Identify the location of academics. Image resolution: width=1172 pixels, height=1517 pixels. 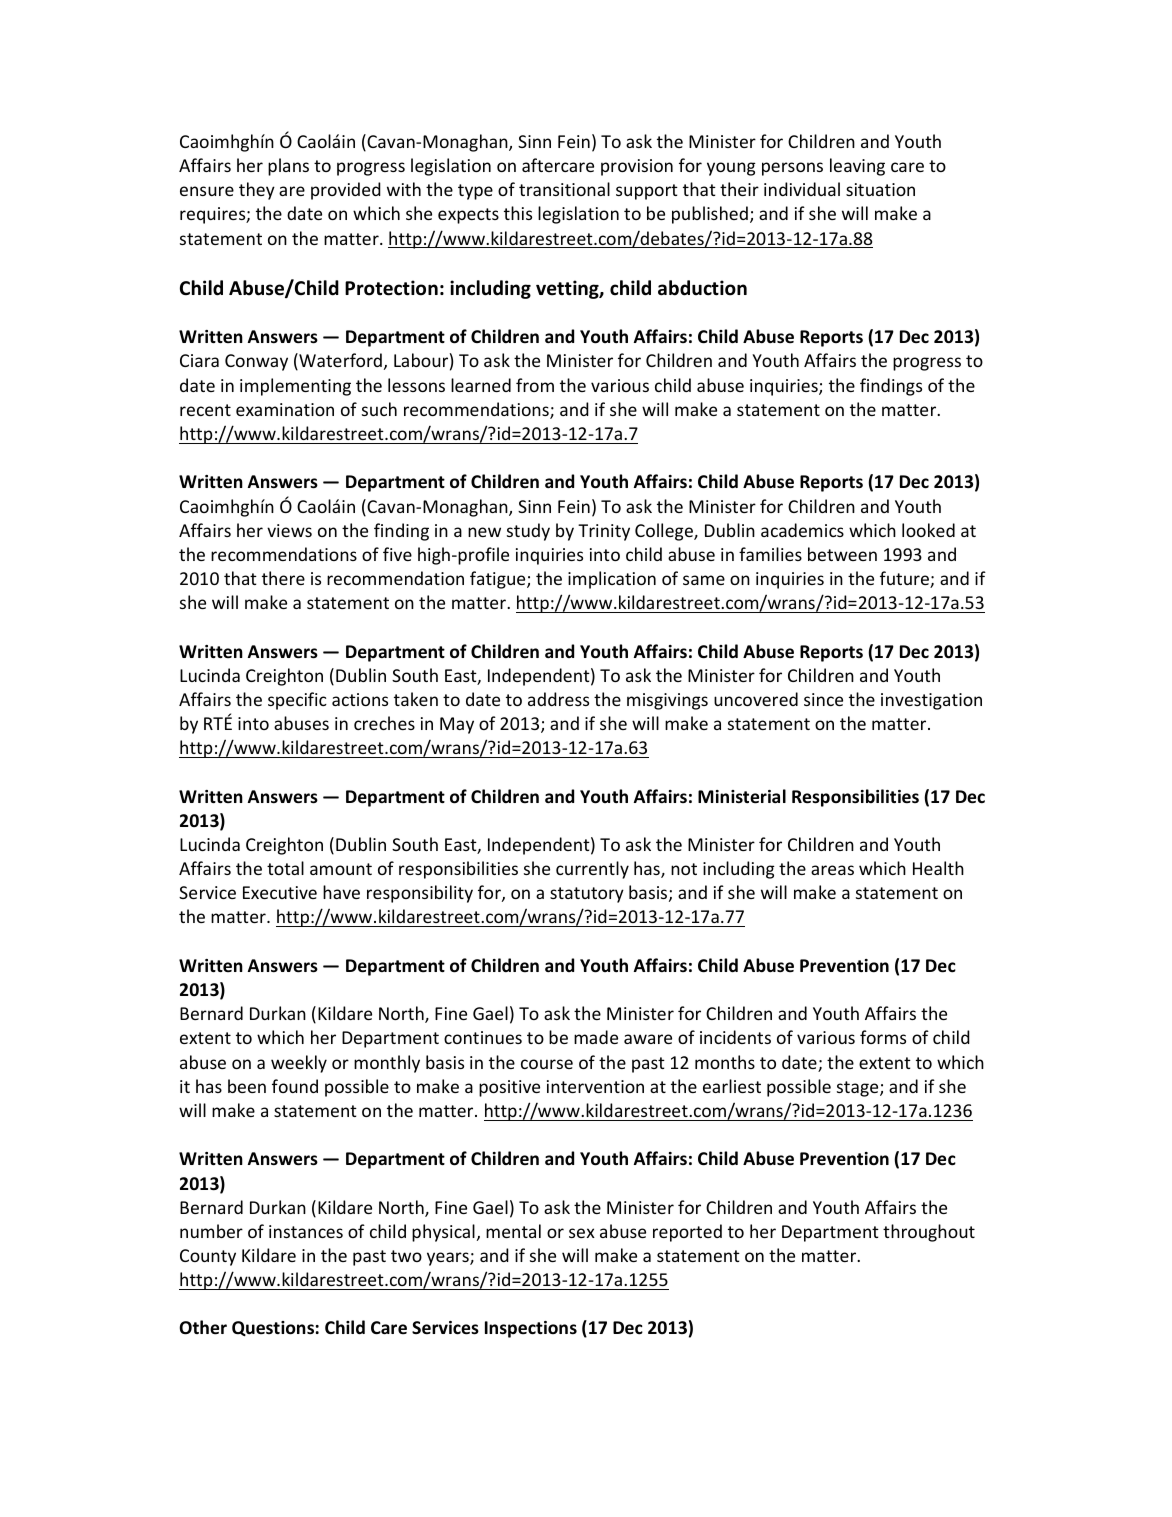
(802, 530).
